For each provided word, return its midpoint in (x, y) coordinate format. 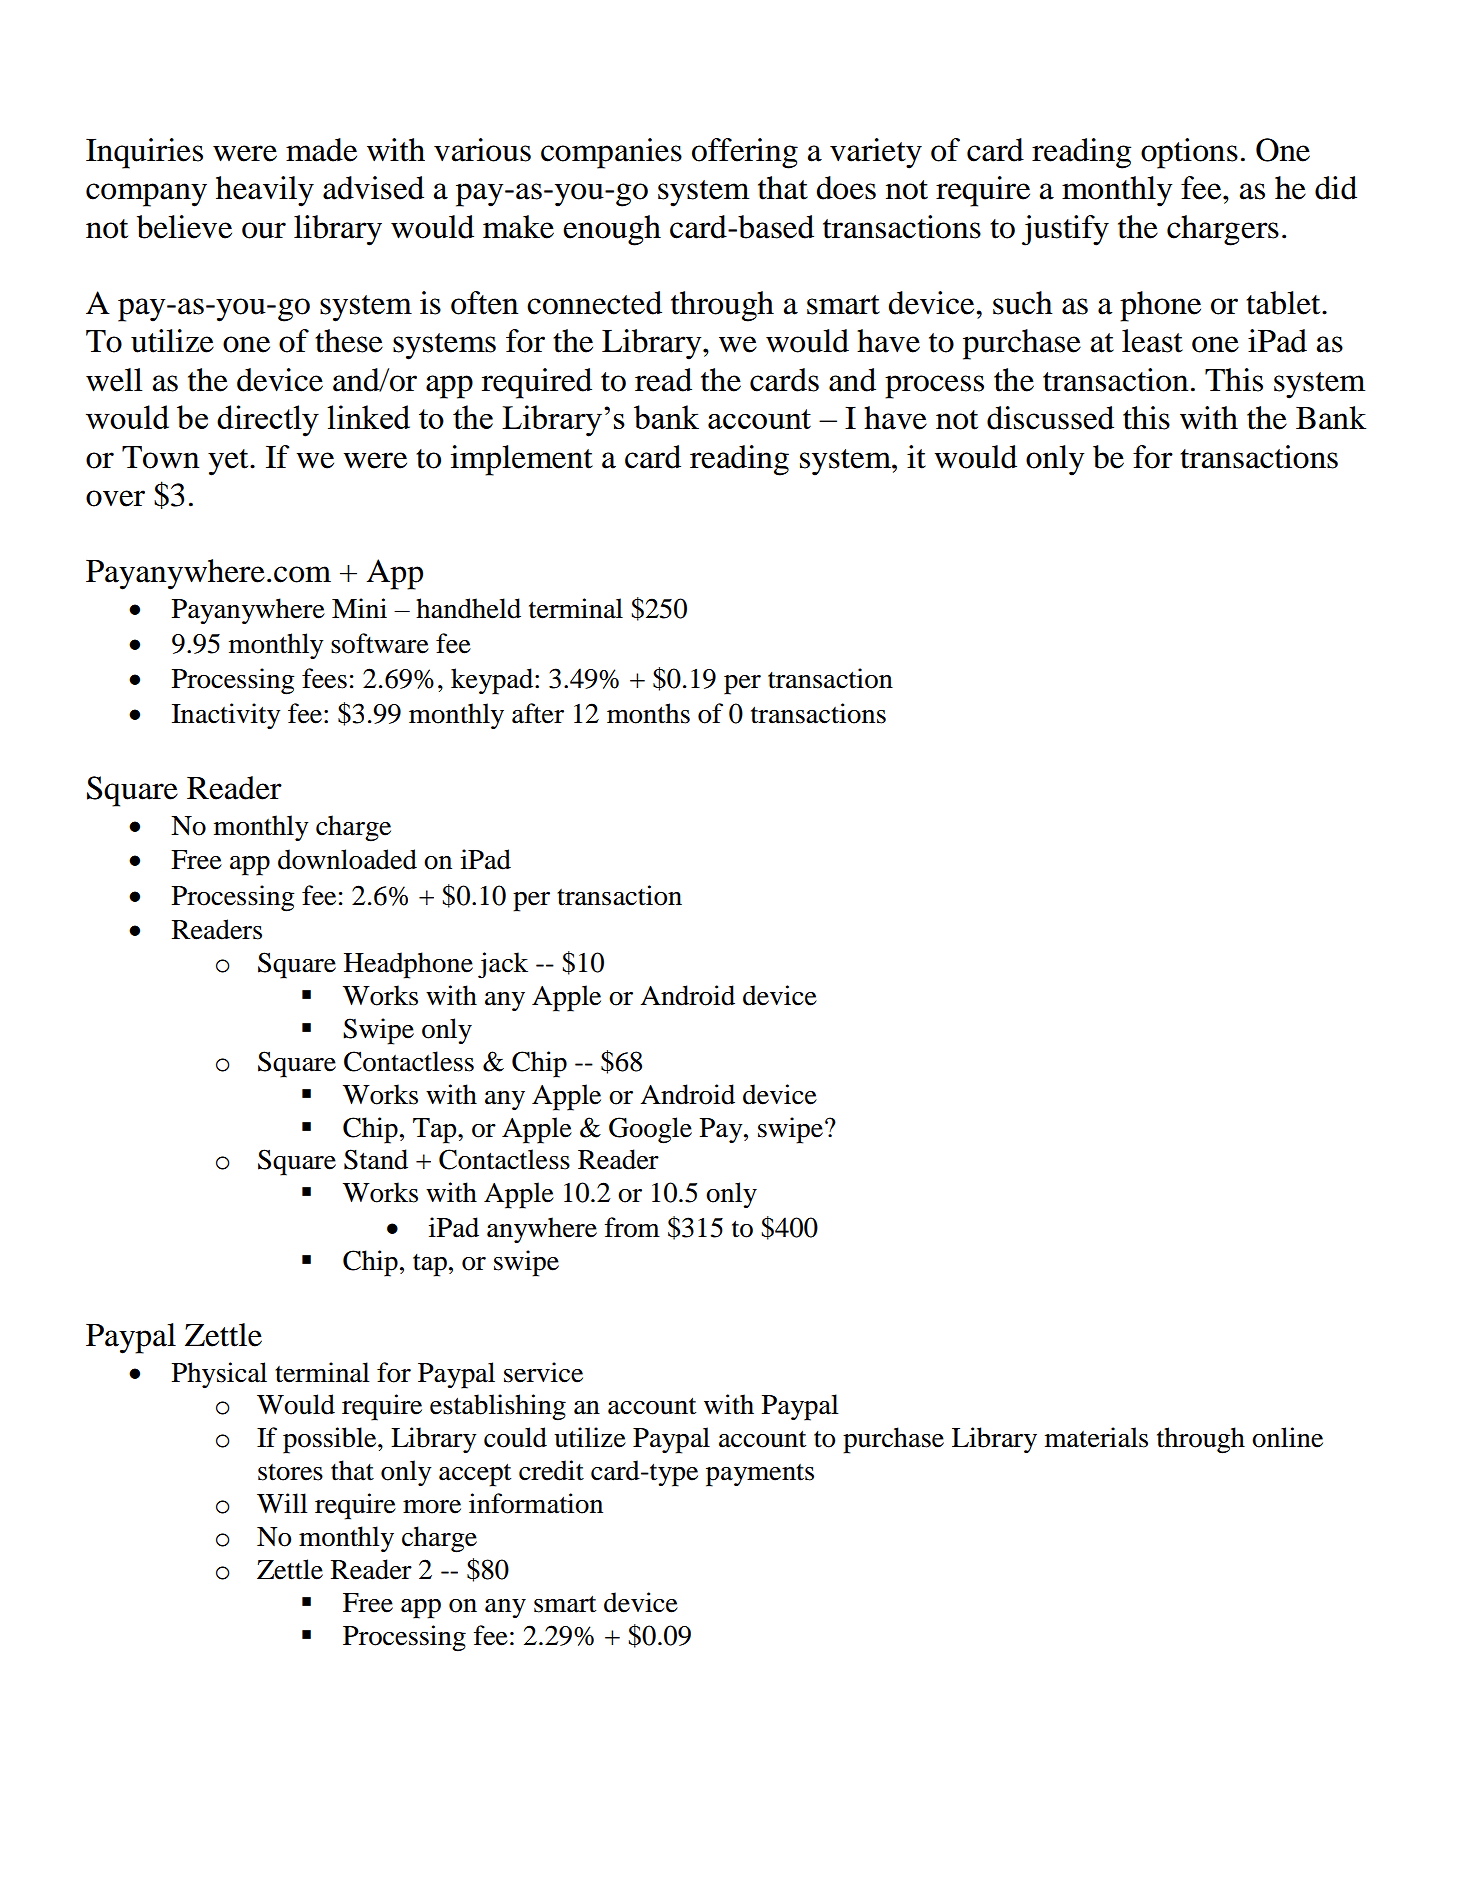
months (648, 713)
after (538, 713)
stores (290, 1472)
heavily (265, 191)
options (1189, 153)
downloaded (347, 859)
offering (745, 153)
